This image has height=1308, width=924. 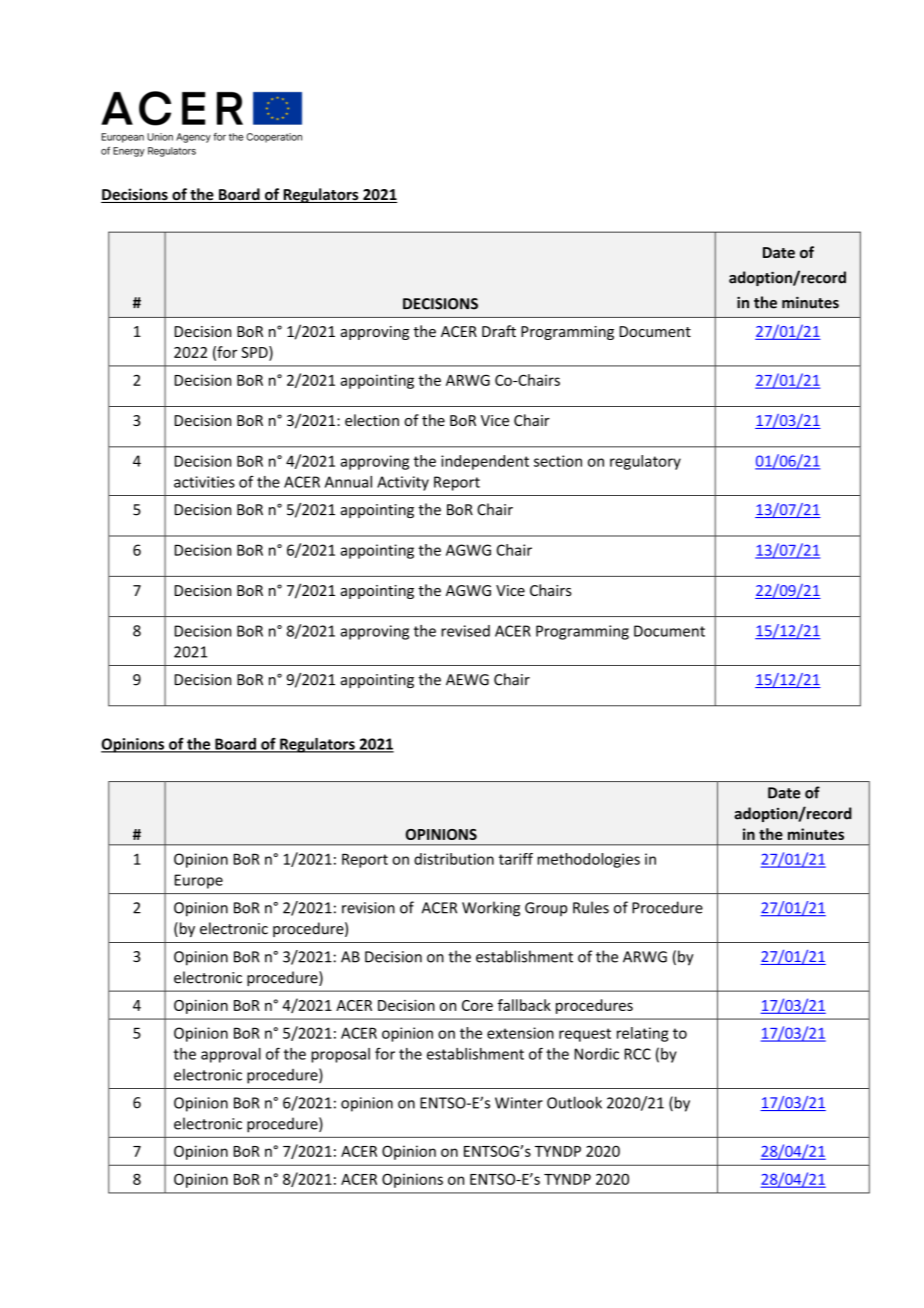 What do you see at coordinates (558, 461) in the image?
I see `section` at bounding box center [558, 461].
